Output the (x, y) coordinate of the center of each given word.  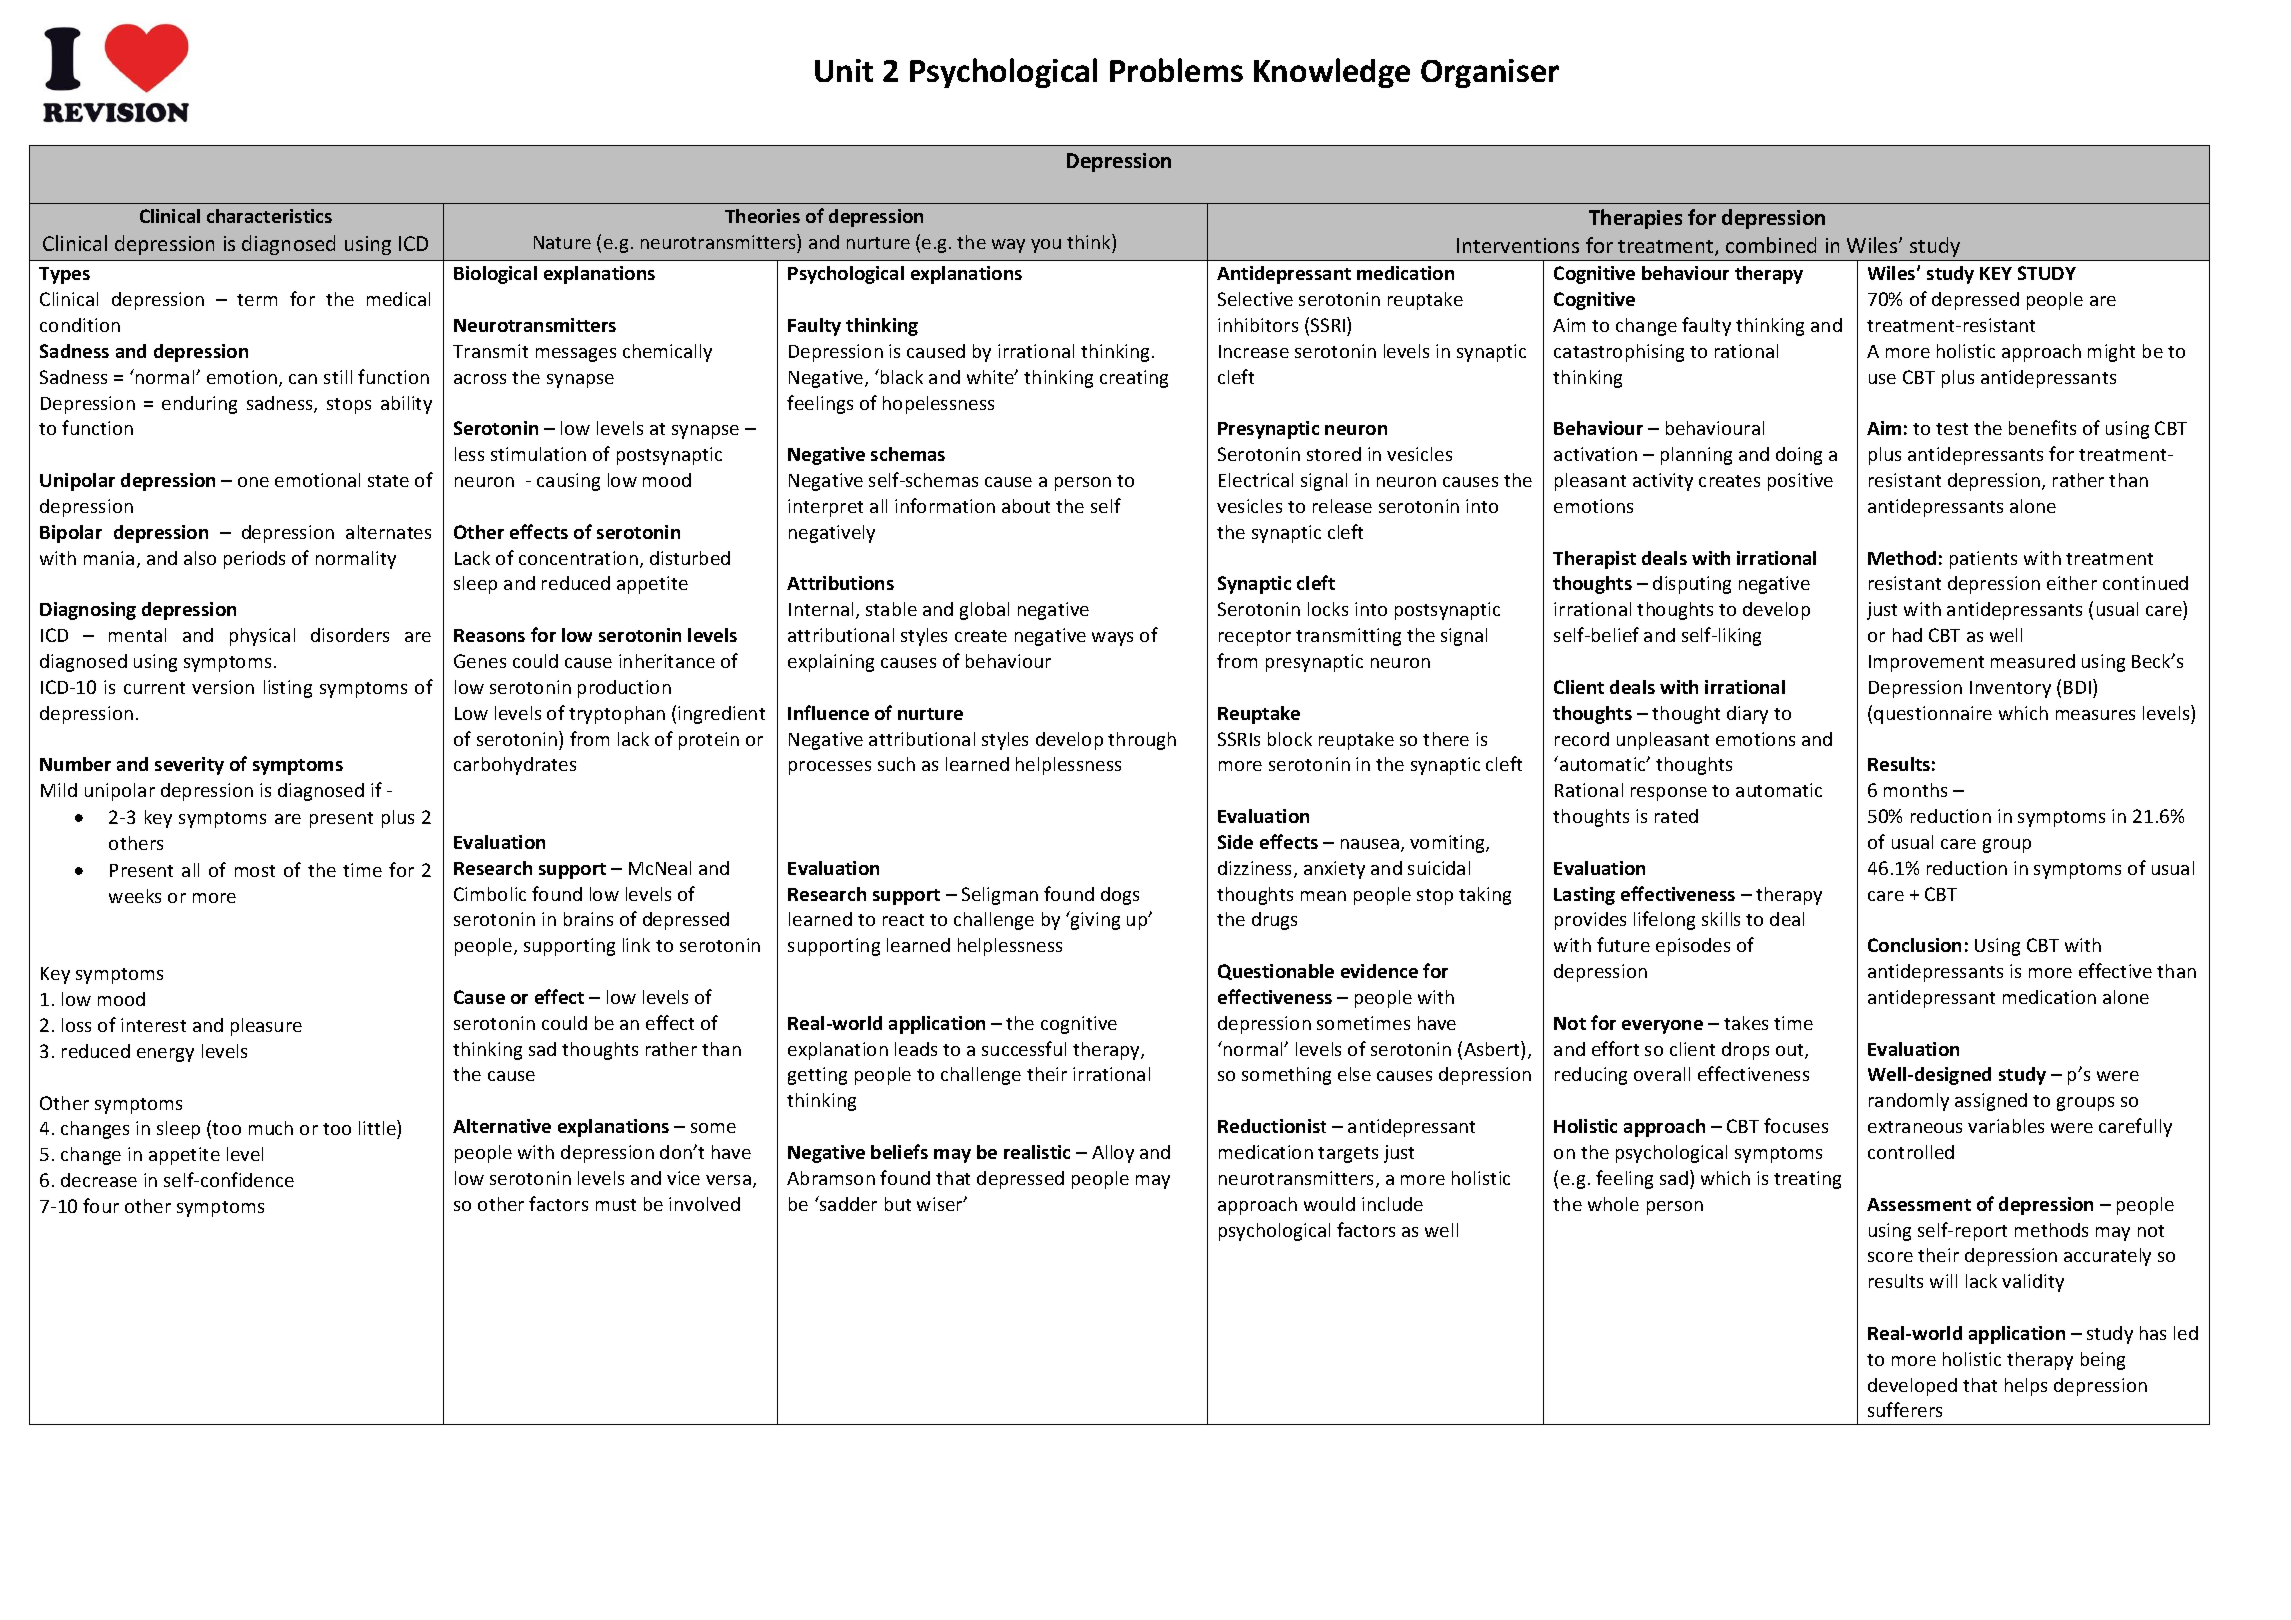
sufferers (1905, 1409)
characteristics (269, 216)
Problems (1176, 70)
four (101, 1205)
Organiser (1490, 73)
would (1329, 1204)
